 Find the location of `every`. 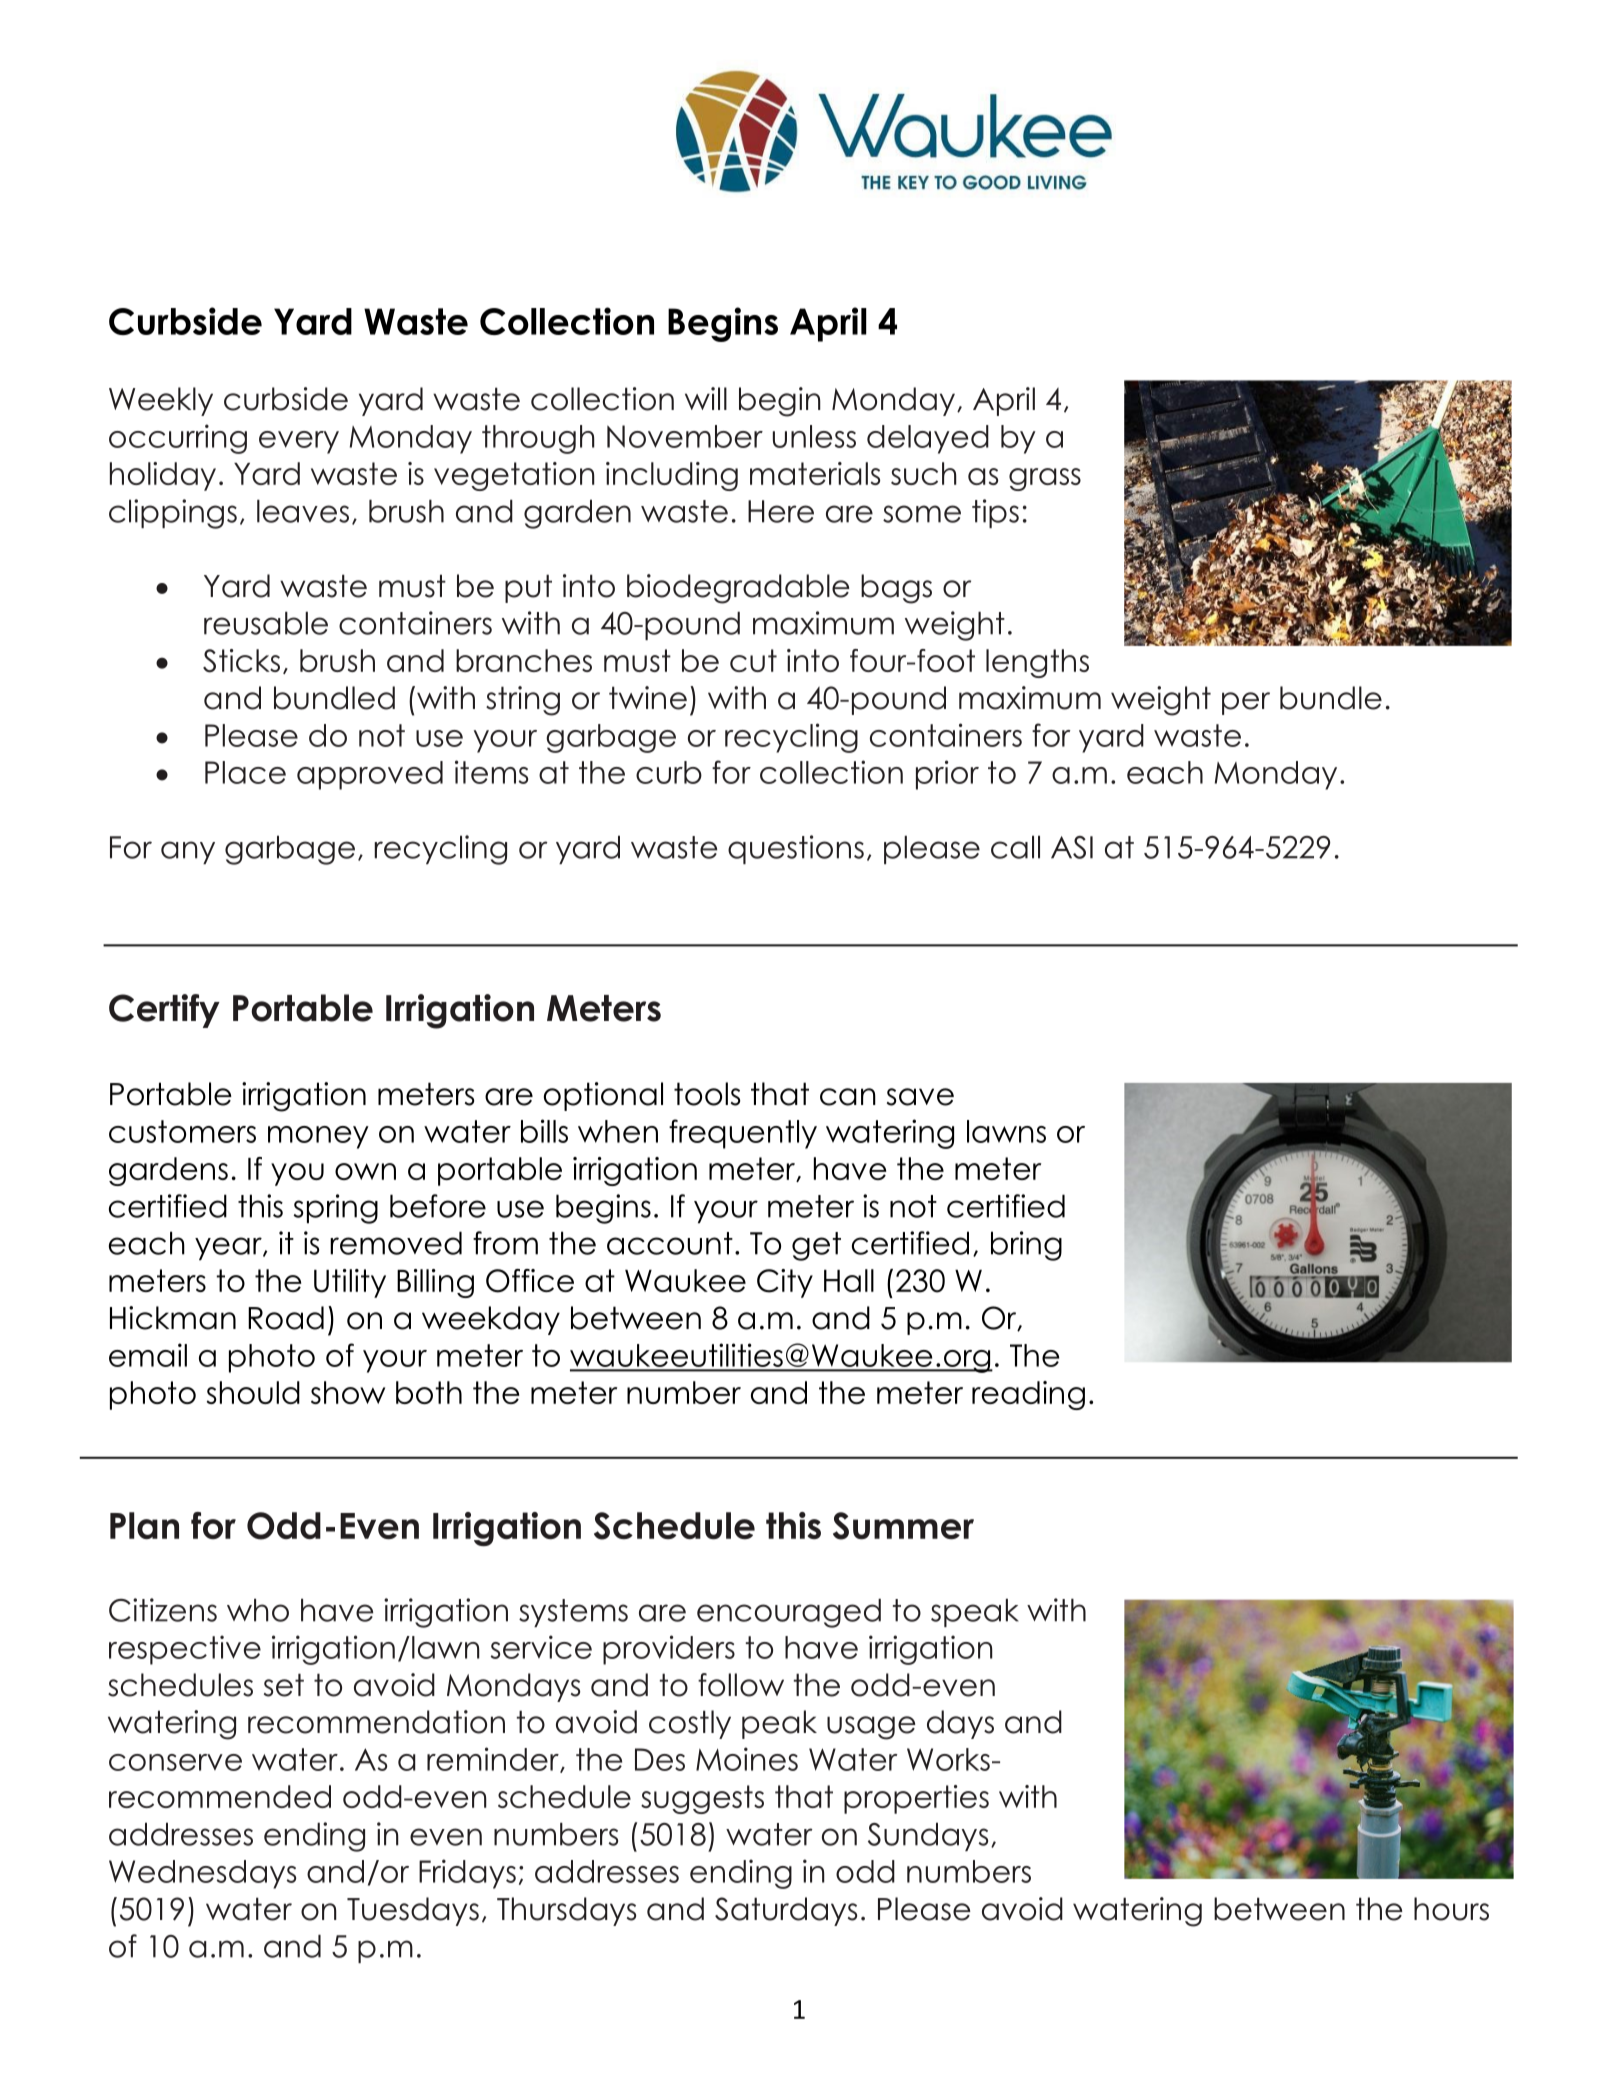

every is located at coordinates (299, 442).
